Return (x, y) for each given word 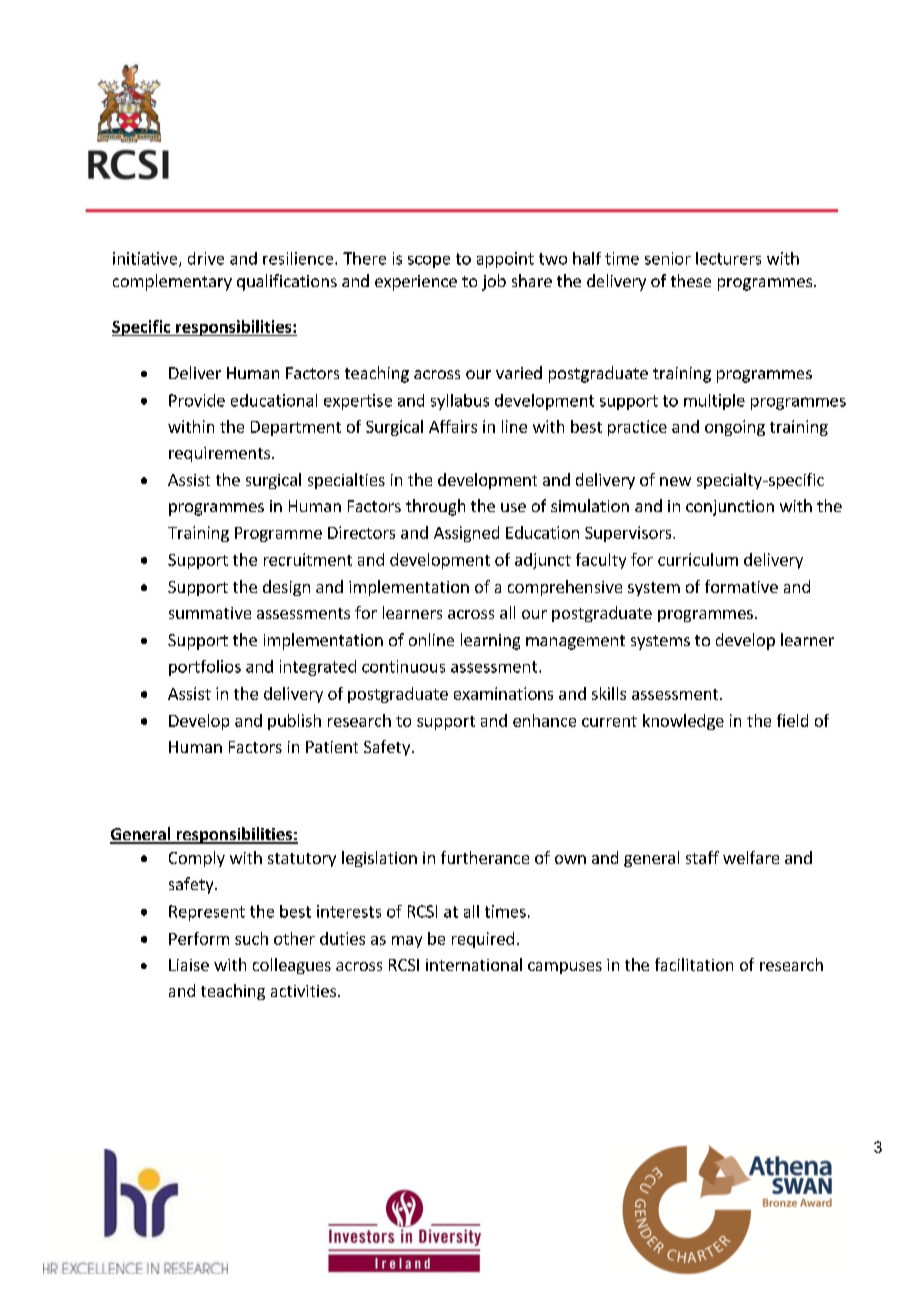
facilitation (694, 964)
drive (206, 258)
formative (741, 586)
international (474, 964)
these (691, 280)
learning (490, 641)
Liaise (189, 965)
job (494, 282)
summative (210, 613)
